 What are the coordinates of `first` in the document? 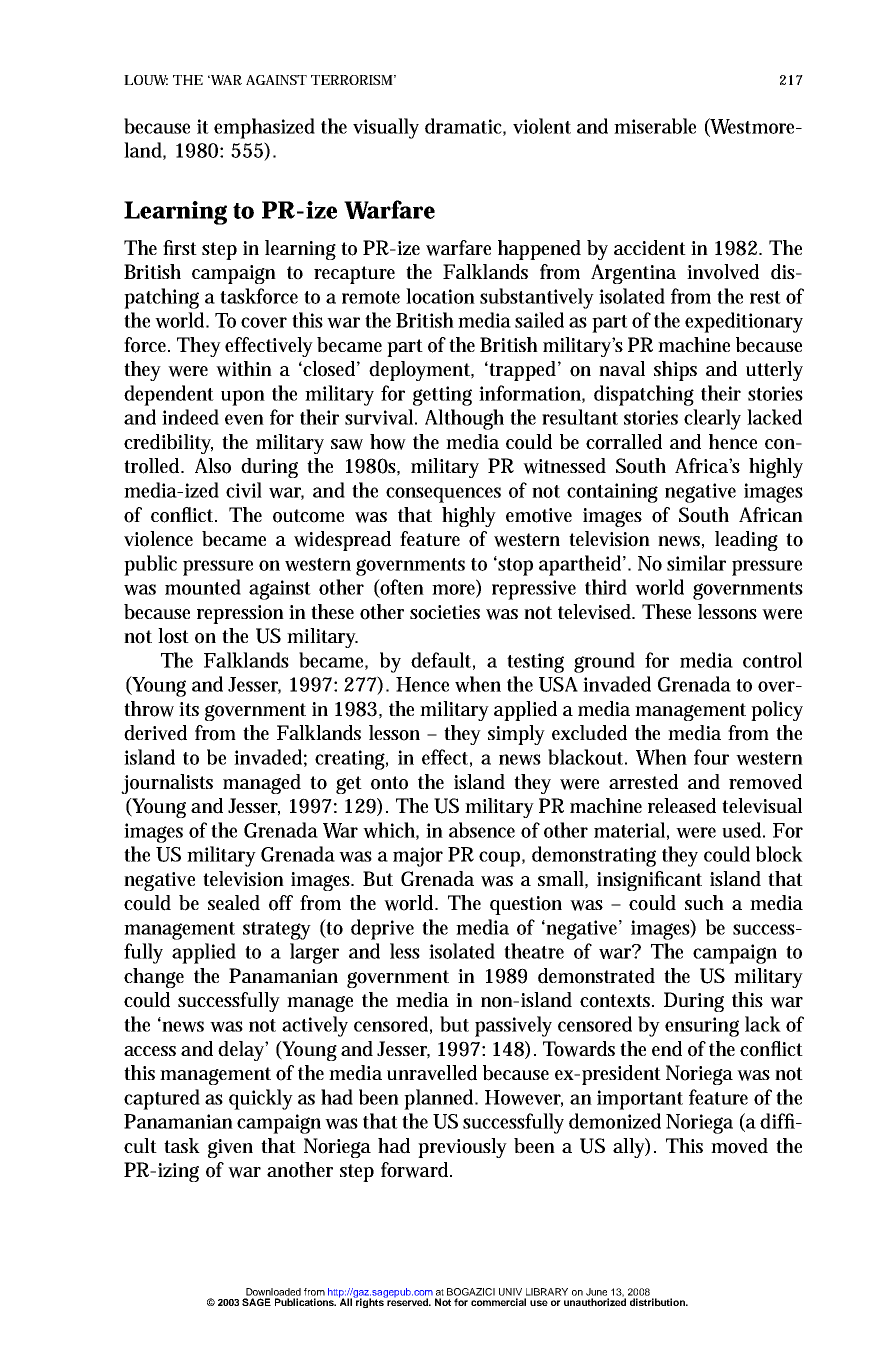 It's located at (180, 247).
